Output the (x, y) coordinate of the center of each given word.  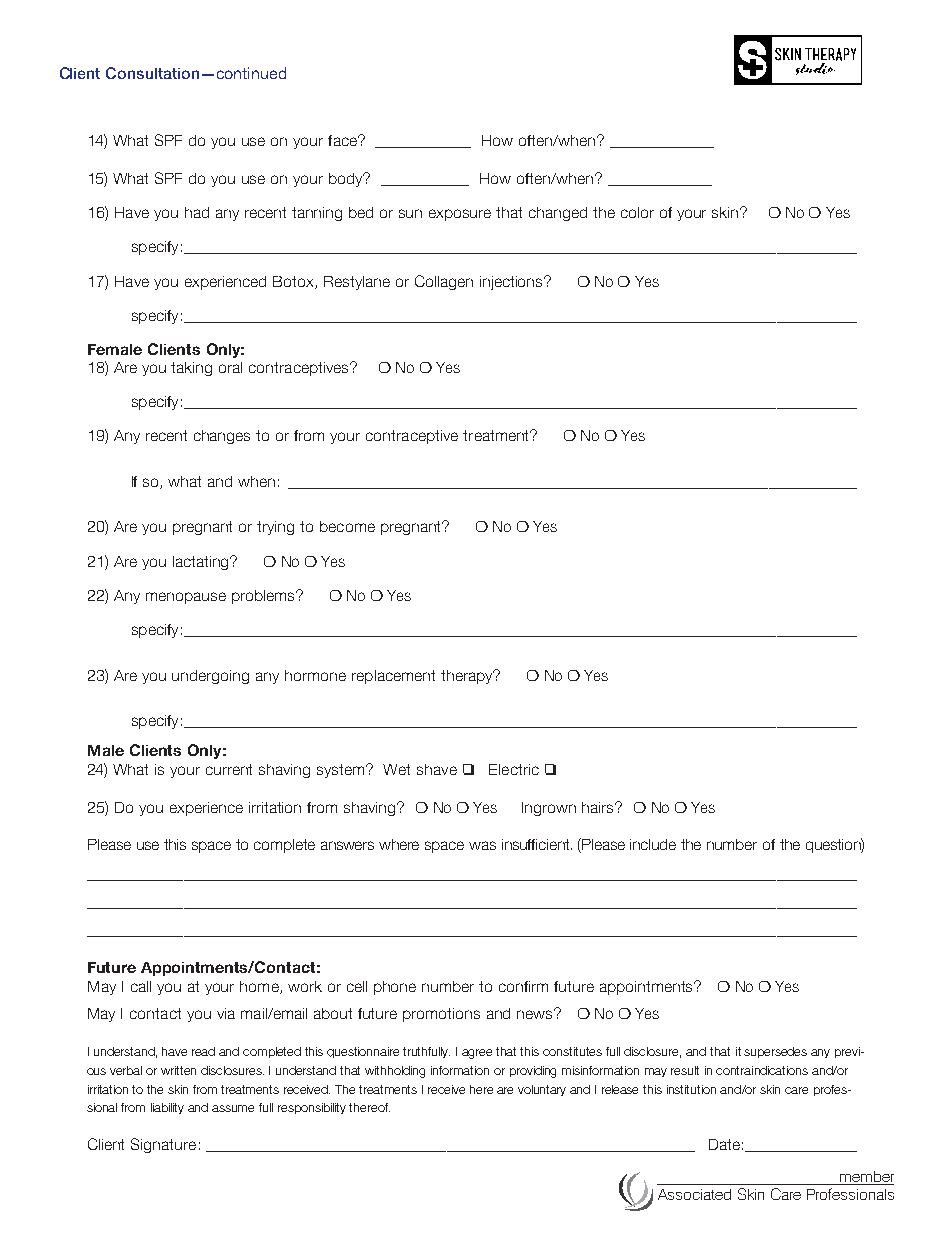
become (347, 526)
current (229, 769)
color (637, 212)
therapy (468, 676)
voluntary (542, 1090)
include (653, 844)
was (482, 845)
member (865, 1178)
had (197, 212)
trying (275, 528)
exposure (460, 215)
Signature (163, 1145)
